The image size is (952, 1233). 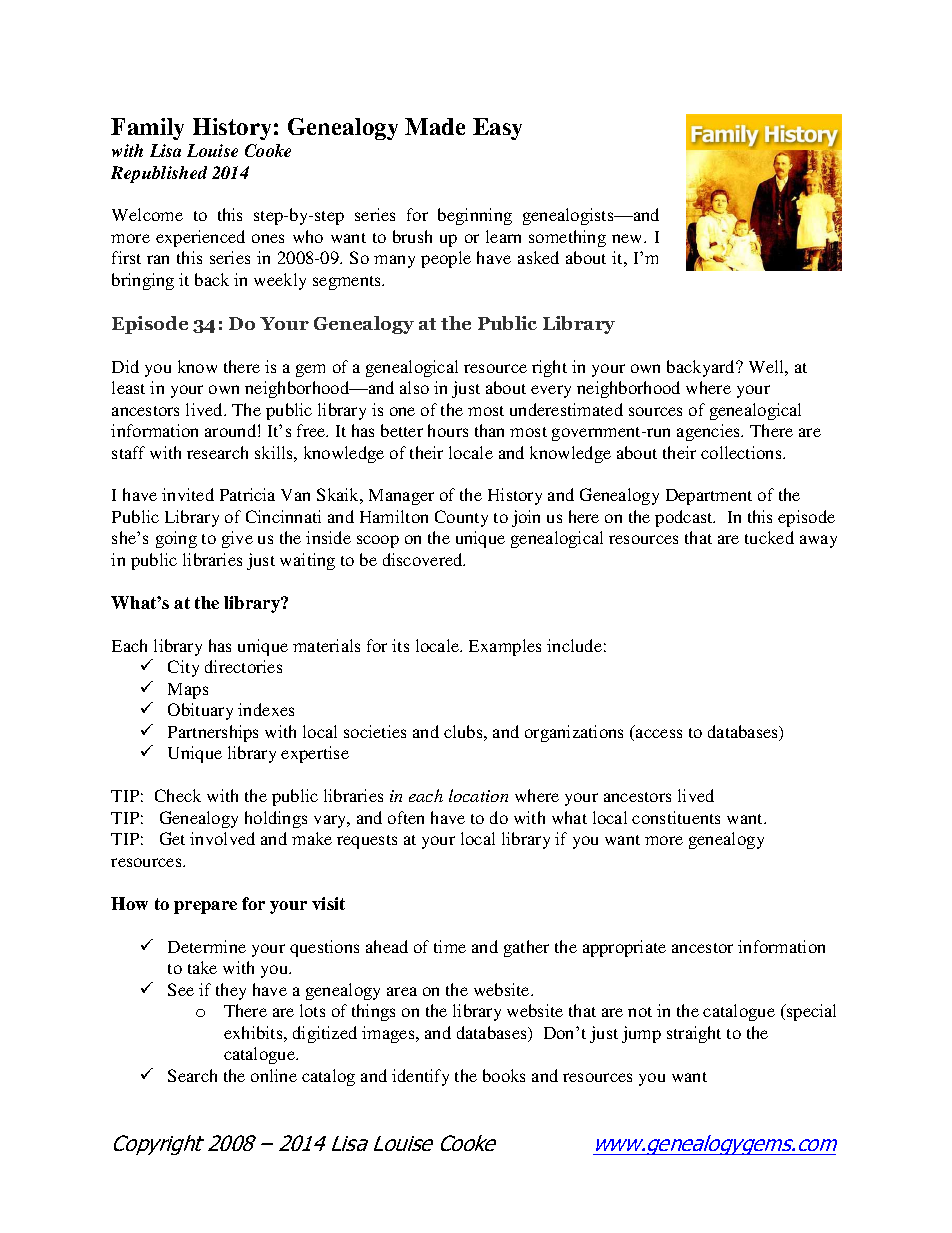 I want to click on collections, so click(x=742, y=452).
